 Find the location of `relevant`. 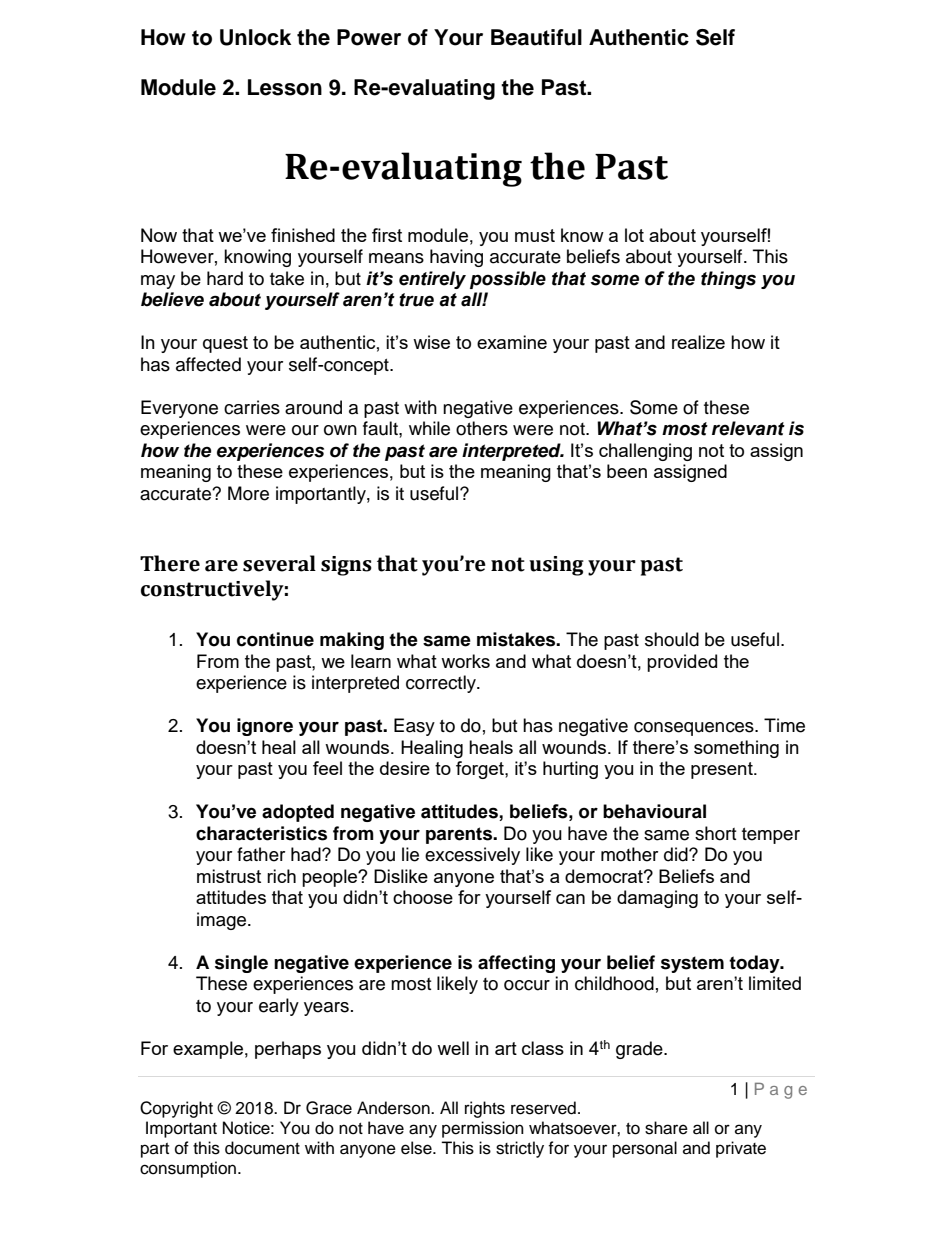

relevant is located at coordinates (748, 428).
